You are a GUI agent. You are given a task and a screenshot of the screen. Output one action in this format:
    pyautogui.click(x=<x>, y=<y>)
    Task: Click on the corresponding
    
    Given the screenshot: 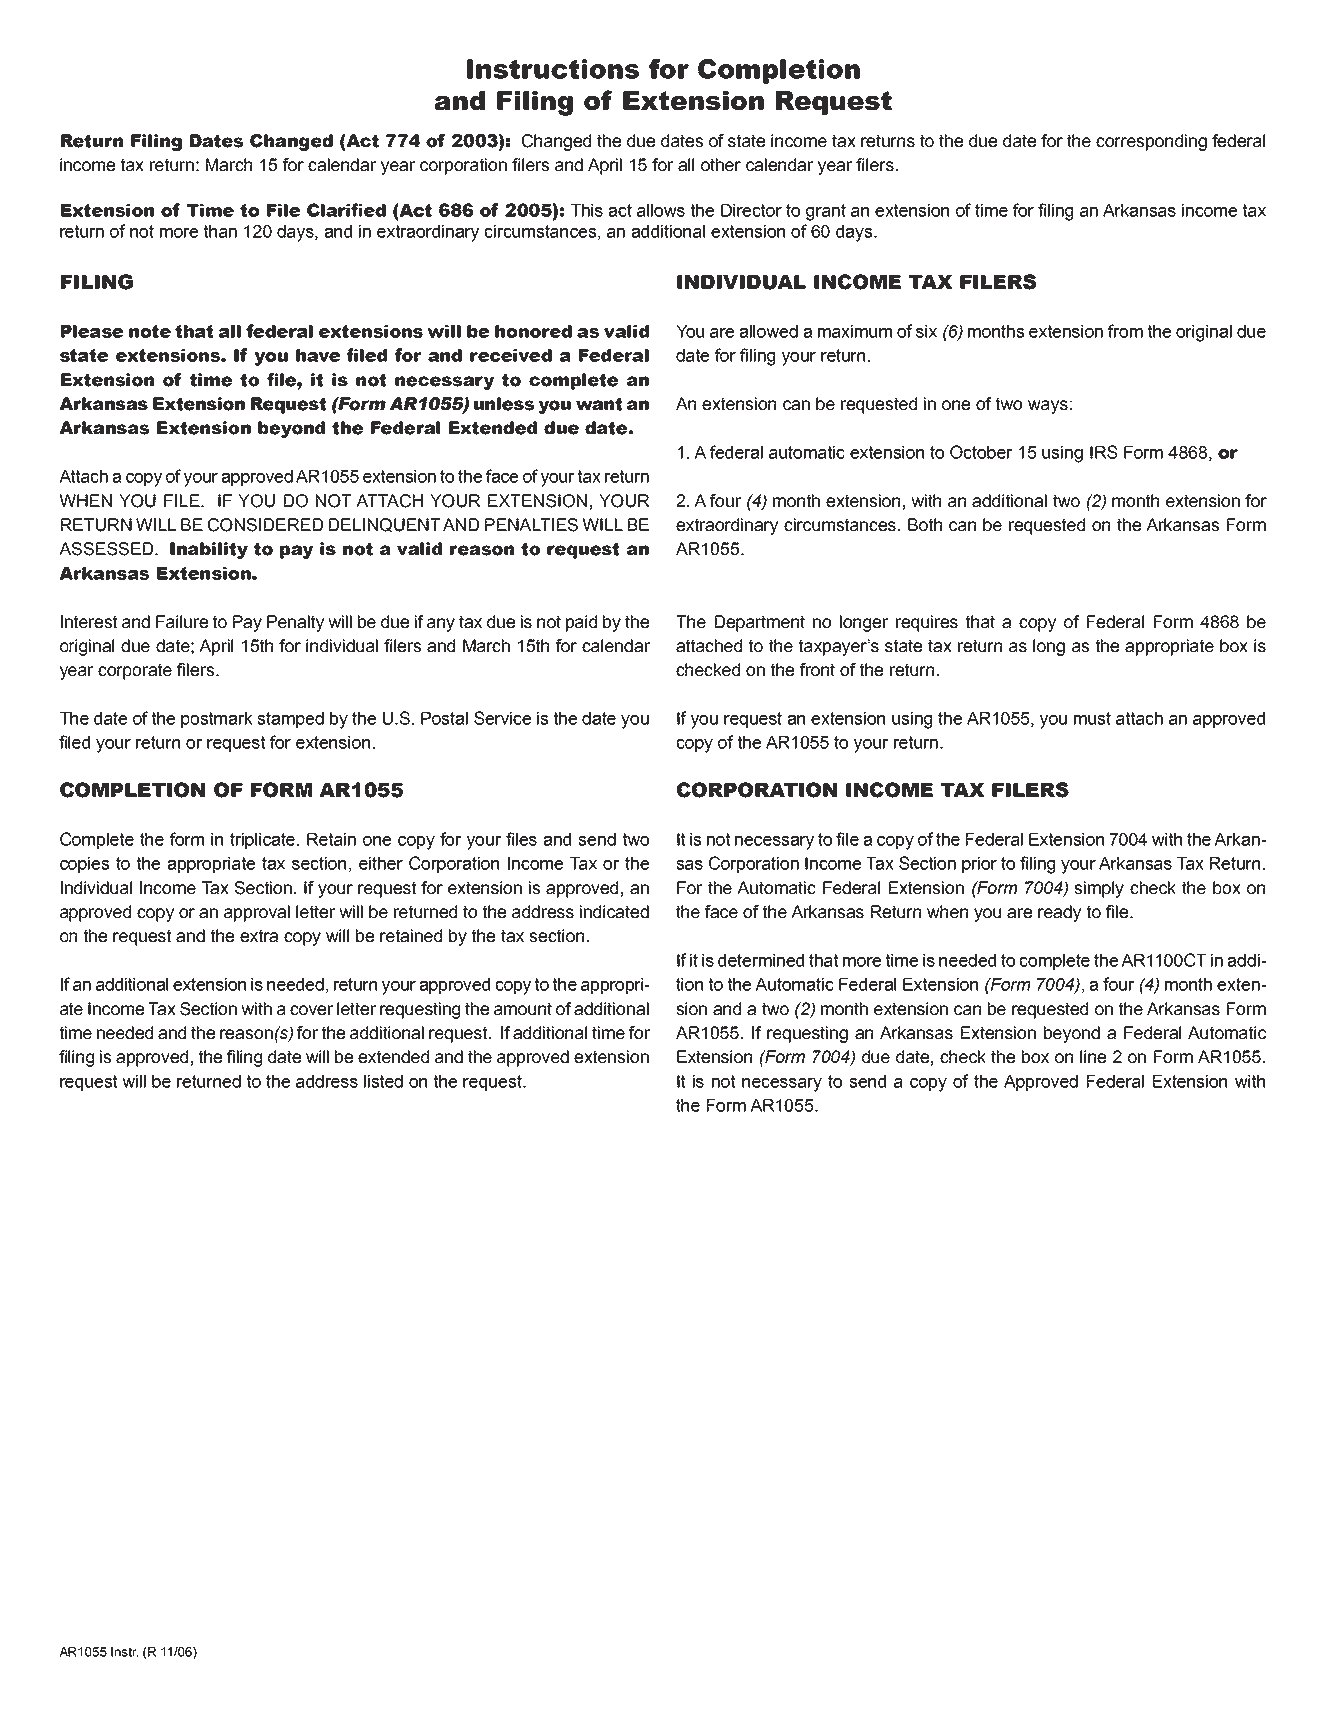 What is the action you would take?
    pyautogui.click(x=1151, y=142)
